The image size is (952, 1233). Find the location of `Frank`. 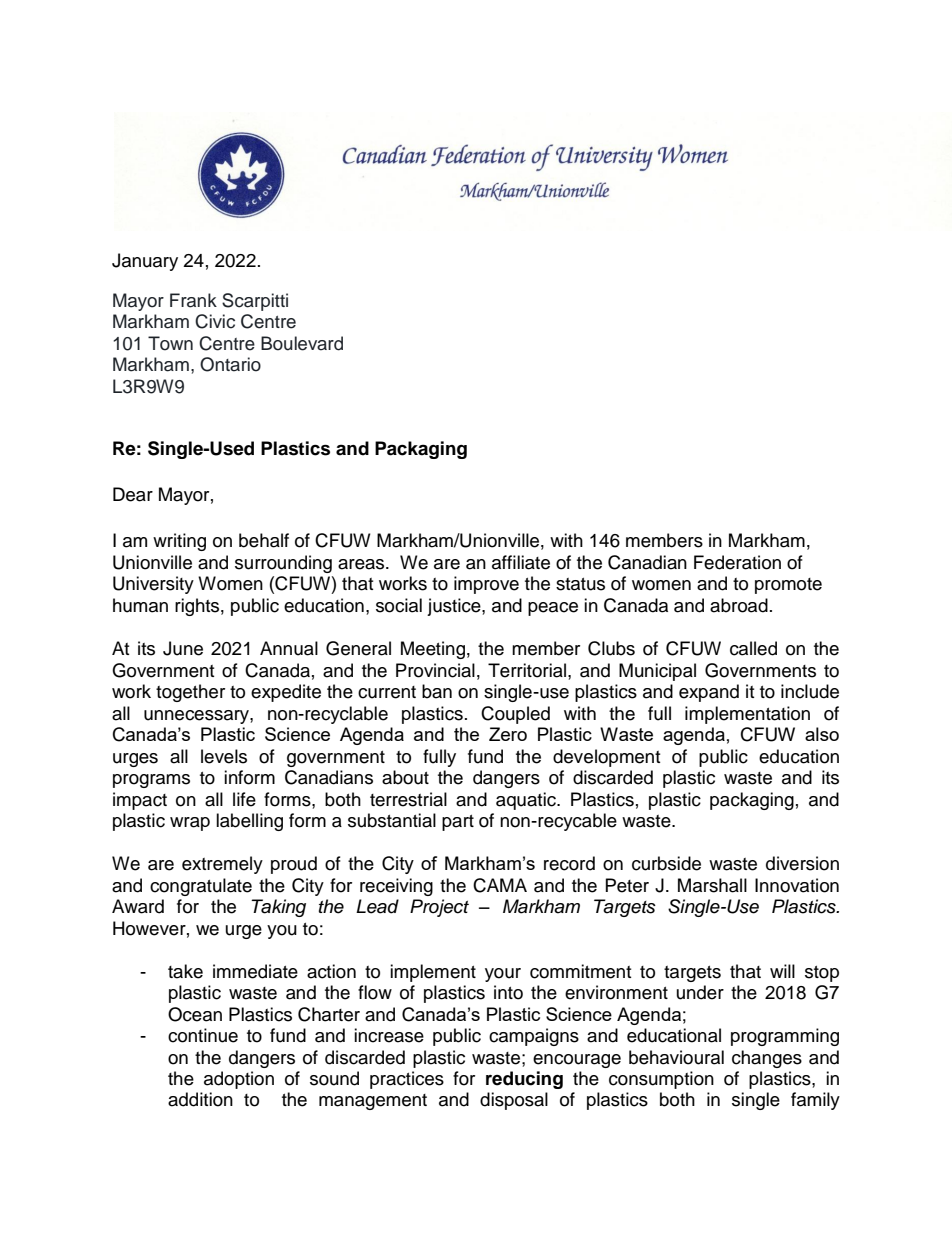

Frank is located at coordinates (193, 300).
